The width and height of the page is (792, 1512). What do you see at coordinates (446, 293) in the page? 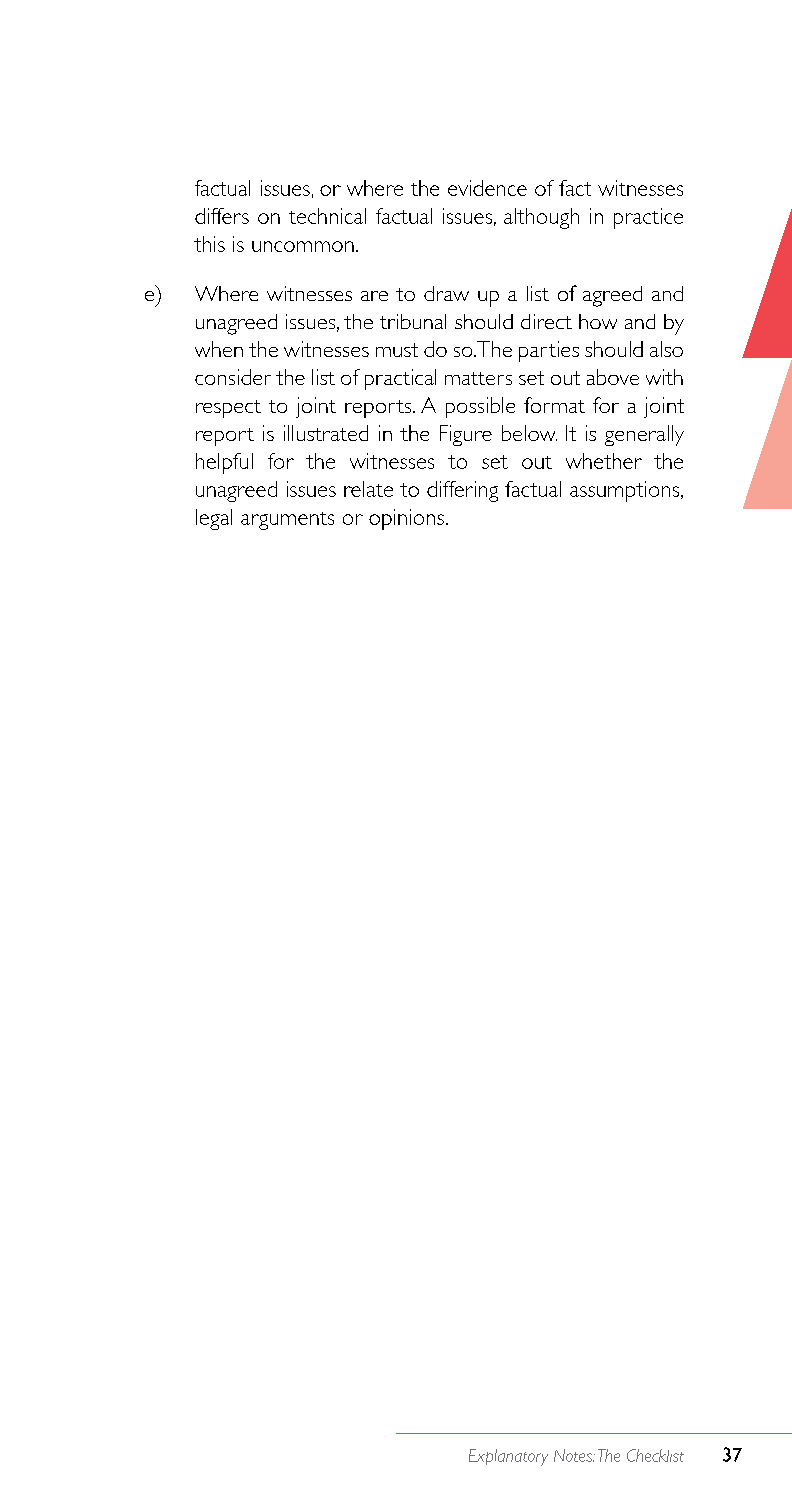
I see `draw` at bounding box center [446, 293].
